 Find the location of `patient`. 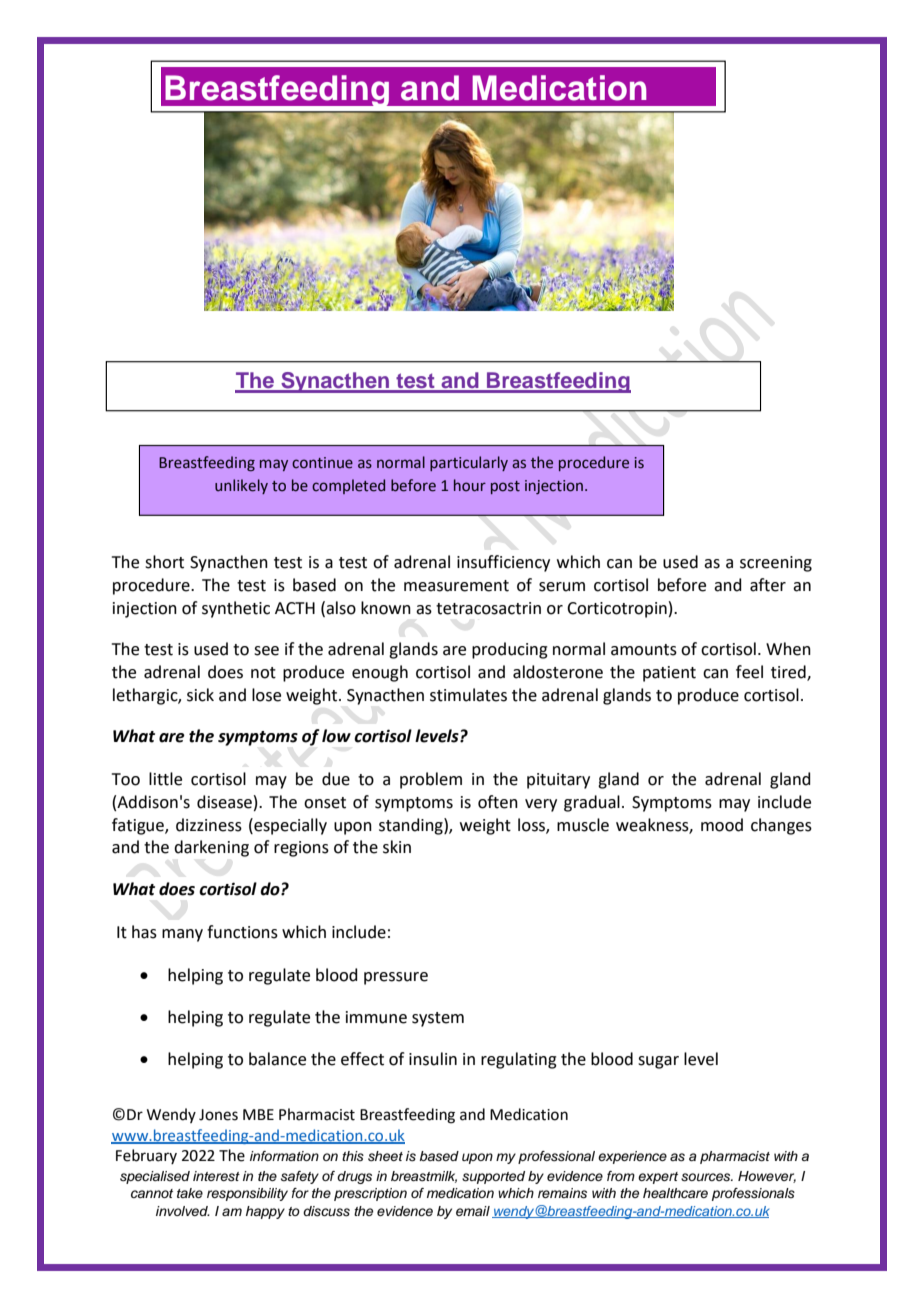

patient is located at coordinates (669, 674).
